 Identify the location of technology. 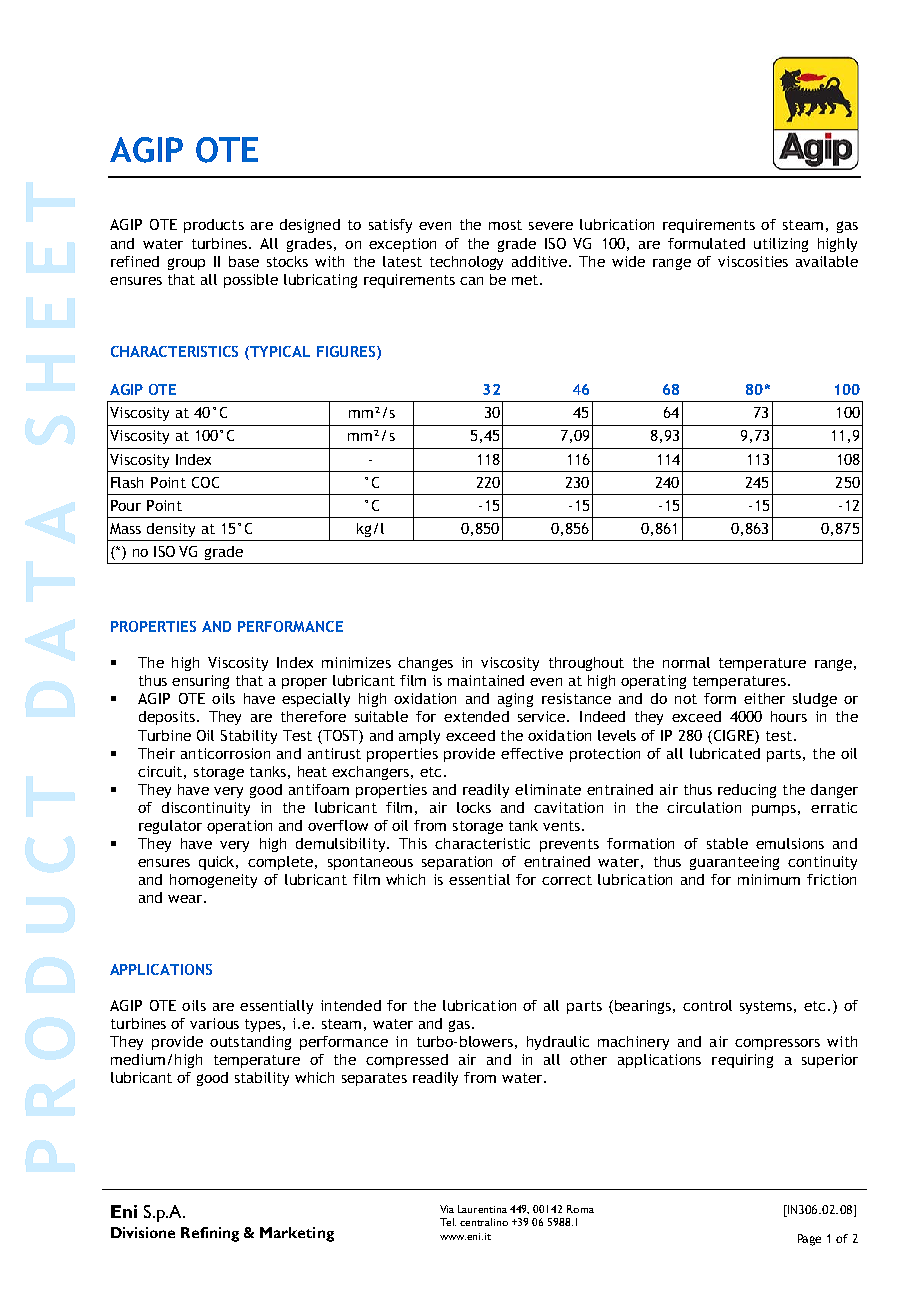
(466, 263).
